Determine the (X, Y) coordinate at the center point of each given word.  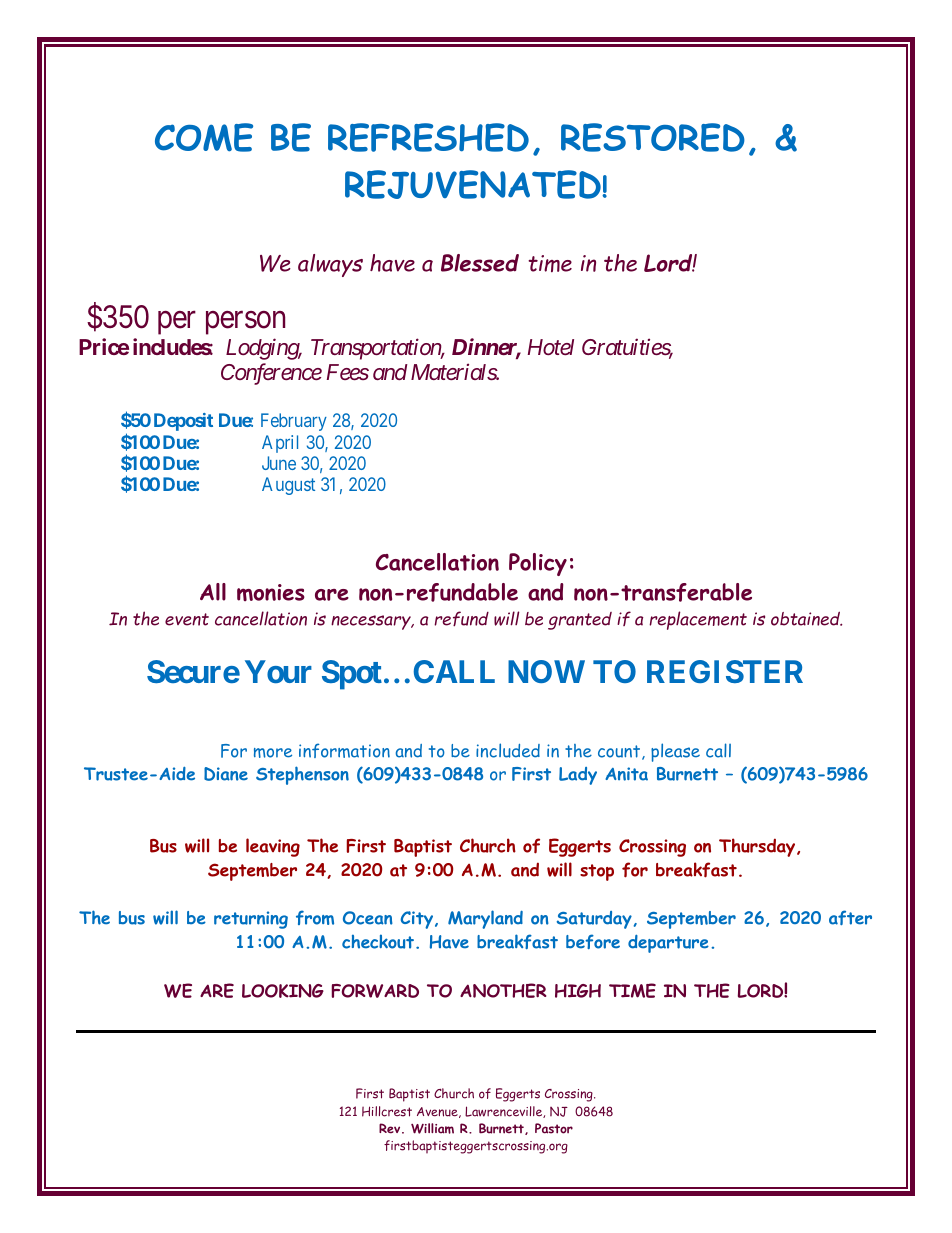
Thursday (758, 847)
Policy (538, 564)
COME (204, 137)
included (508, 750)
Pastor (554, 1128)
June (279, 463)
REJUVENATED (474, 184)
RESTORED (653, 137)
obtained (806, 618)
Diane (226, 774)
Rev (391, 1128)
